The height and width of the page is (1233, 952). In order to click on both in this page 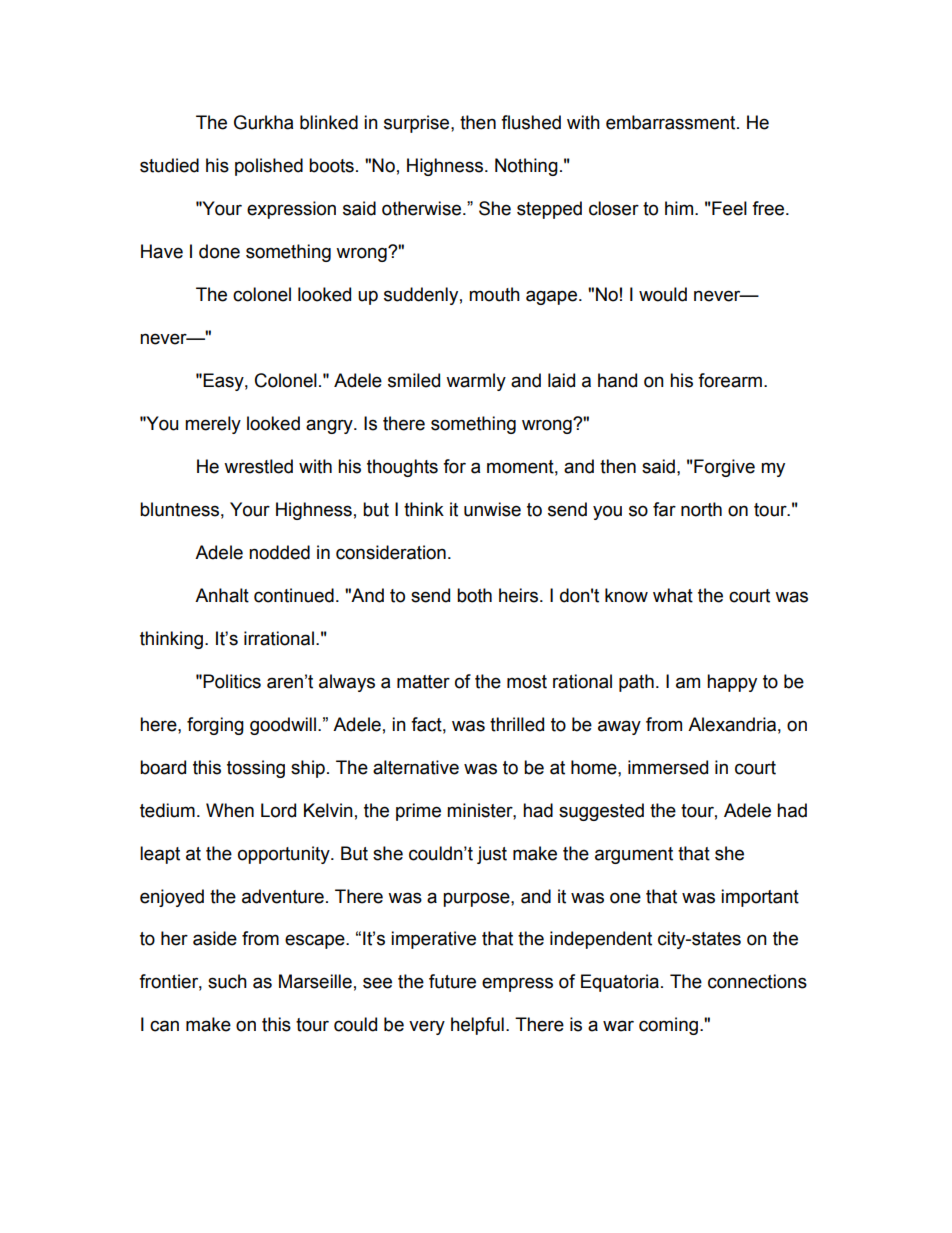, I will do `click(474, 595)`.
